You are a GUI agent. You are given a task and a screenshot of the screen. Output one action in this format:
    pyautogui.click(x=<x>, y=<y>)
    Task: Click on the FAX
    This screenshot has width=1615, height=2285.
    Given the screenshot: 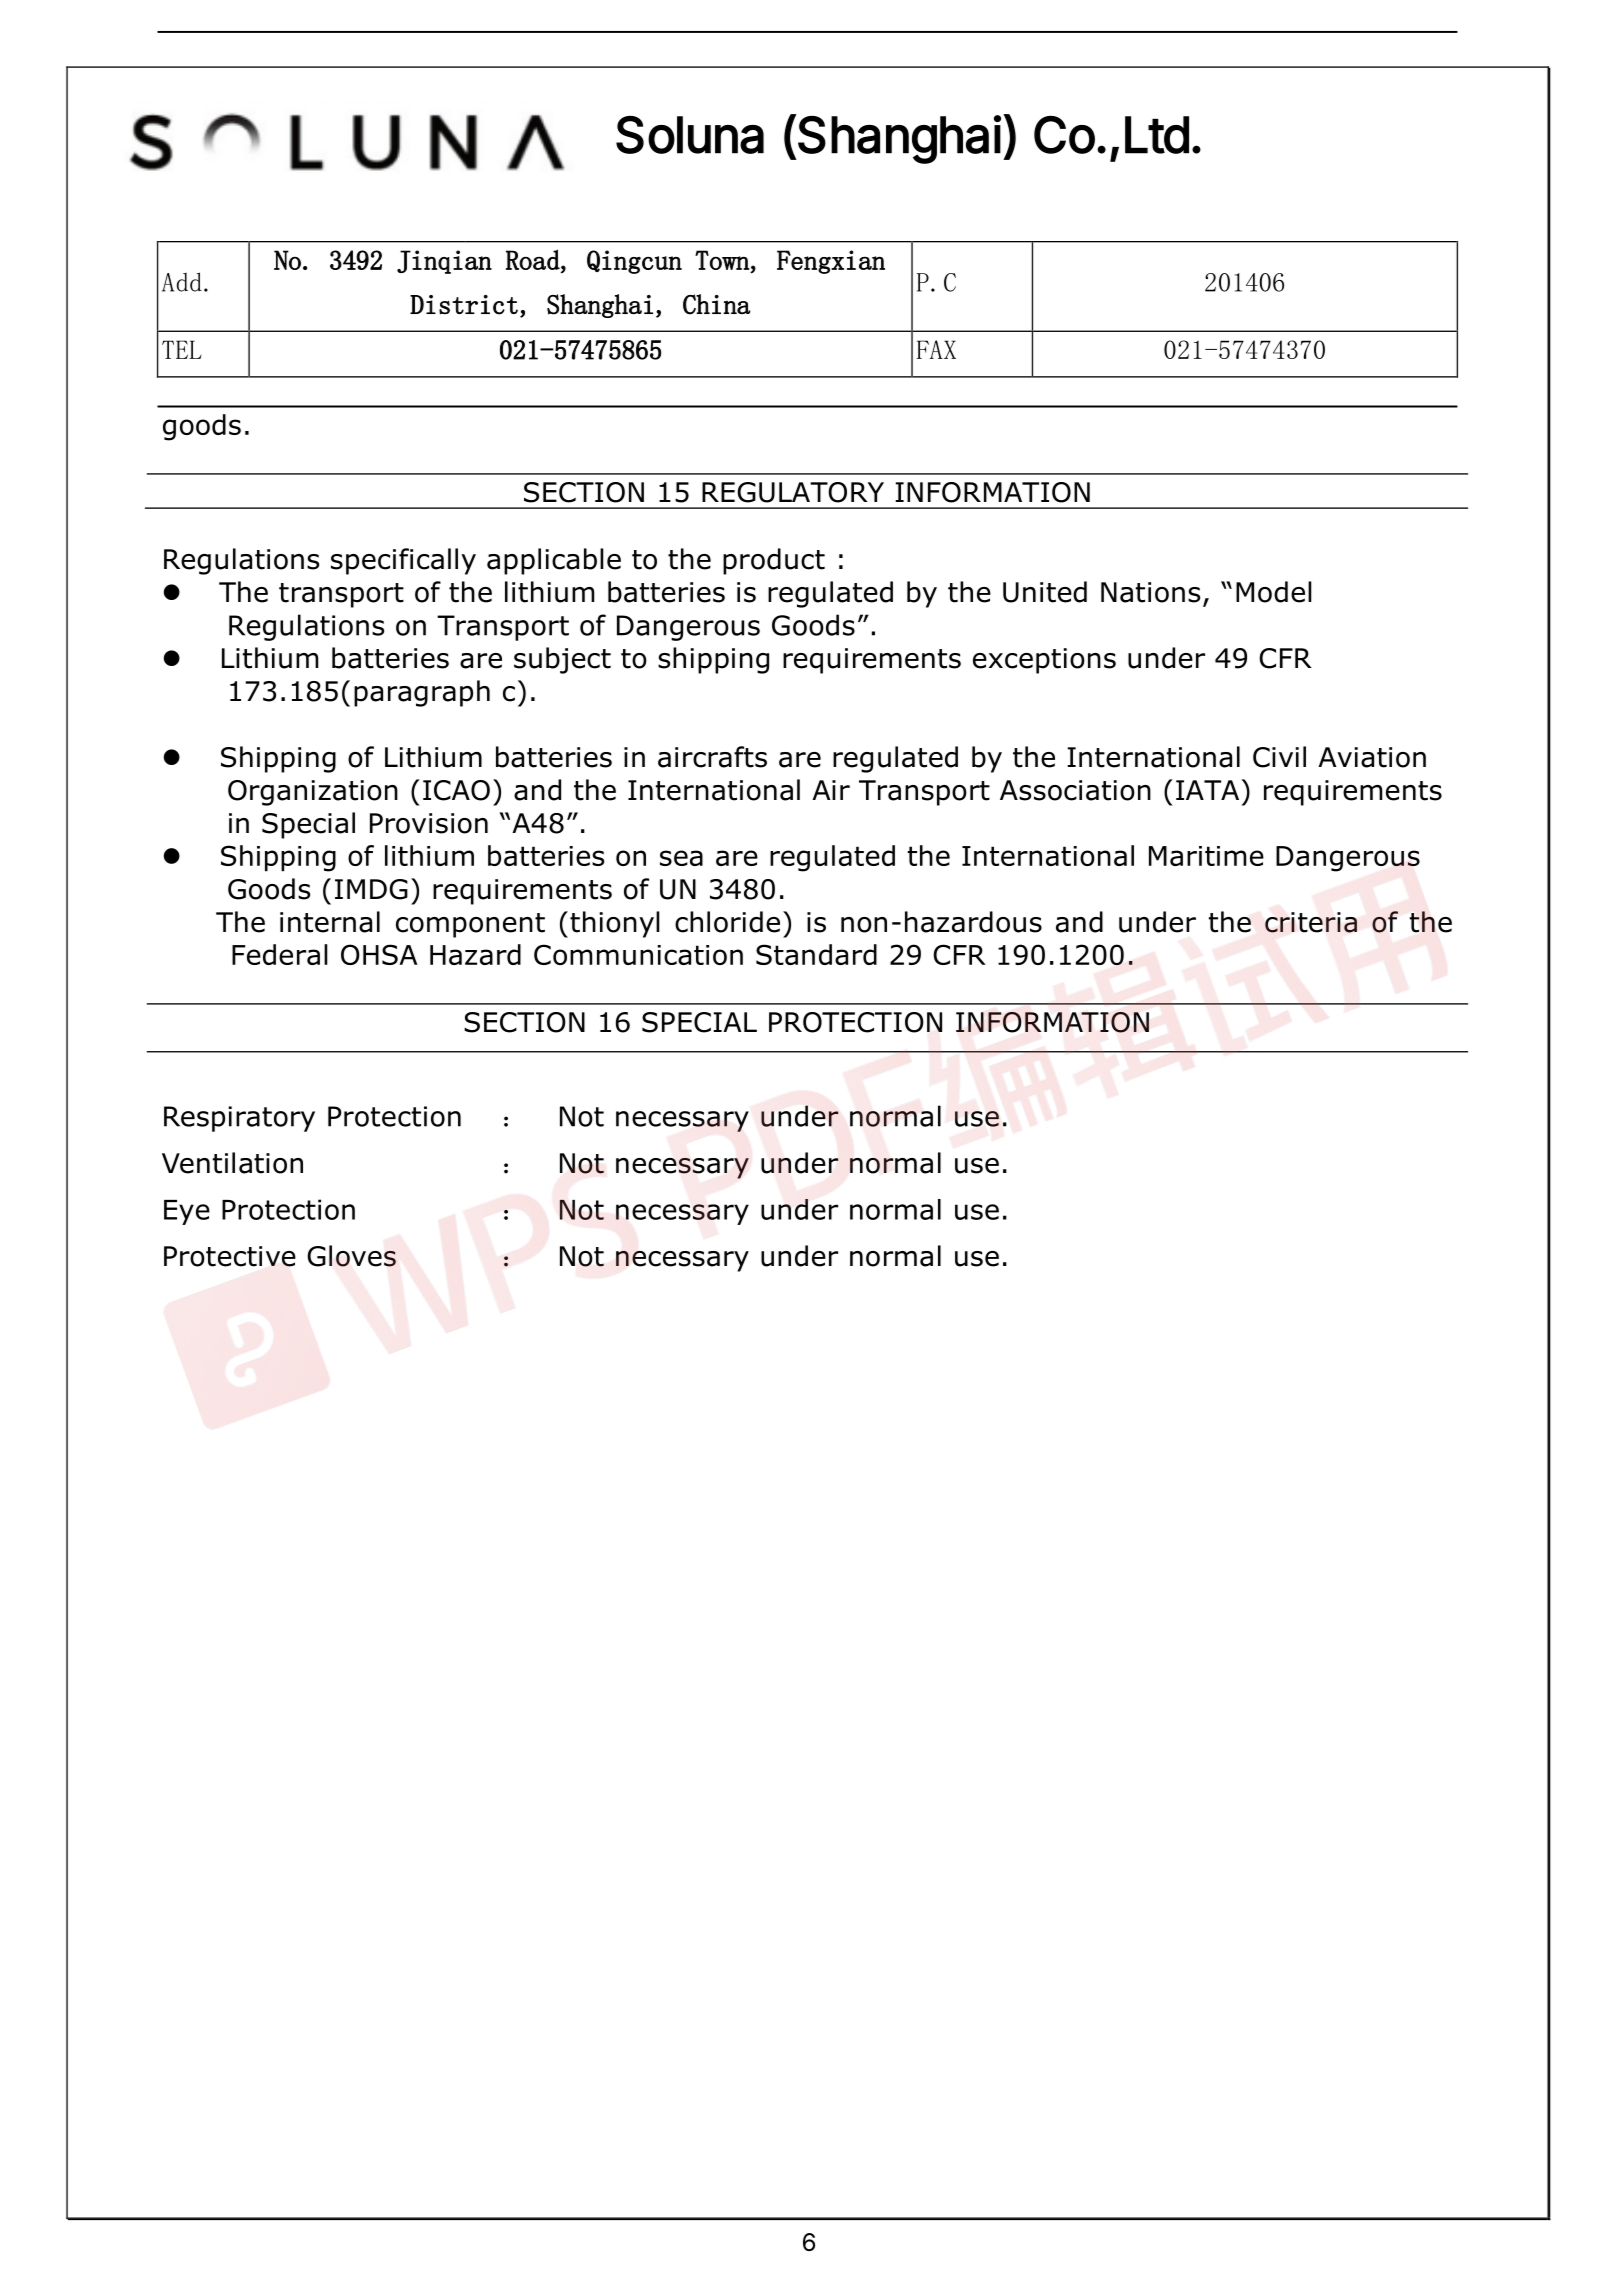 What is the action you would take?
    pyautogui.click(x=936, y=349)
